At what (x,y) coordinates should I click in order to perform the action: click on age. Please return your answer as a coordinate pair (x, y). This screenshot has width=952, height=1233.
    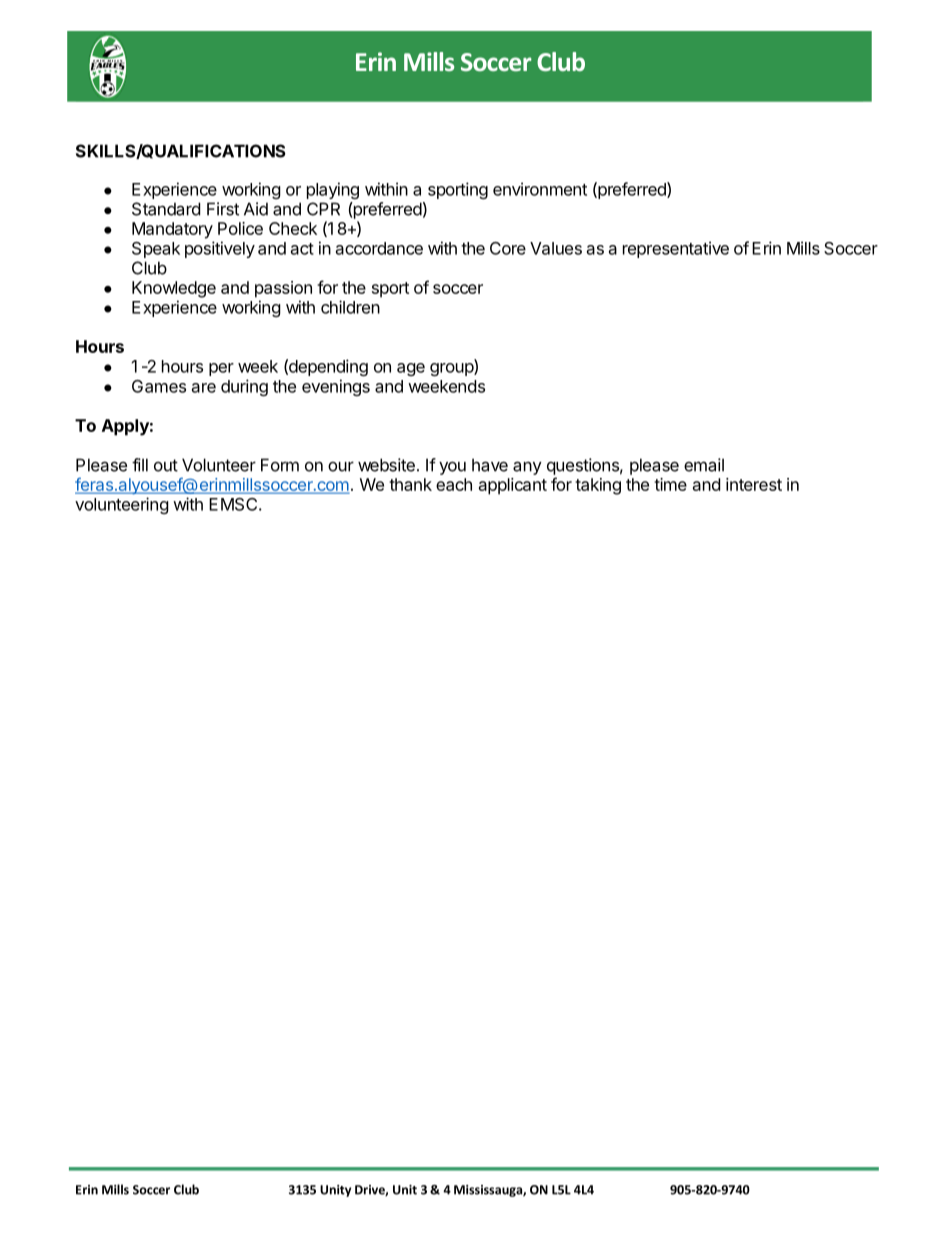
    Looking at the image, I should click on (411, 369).
